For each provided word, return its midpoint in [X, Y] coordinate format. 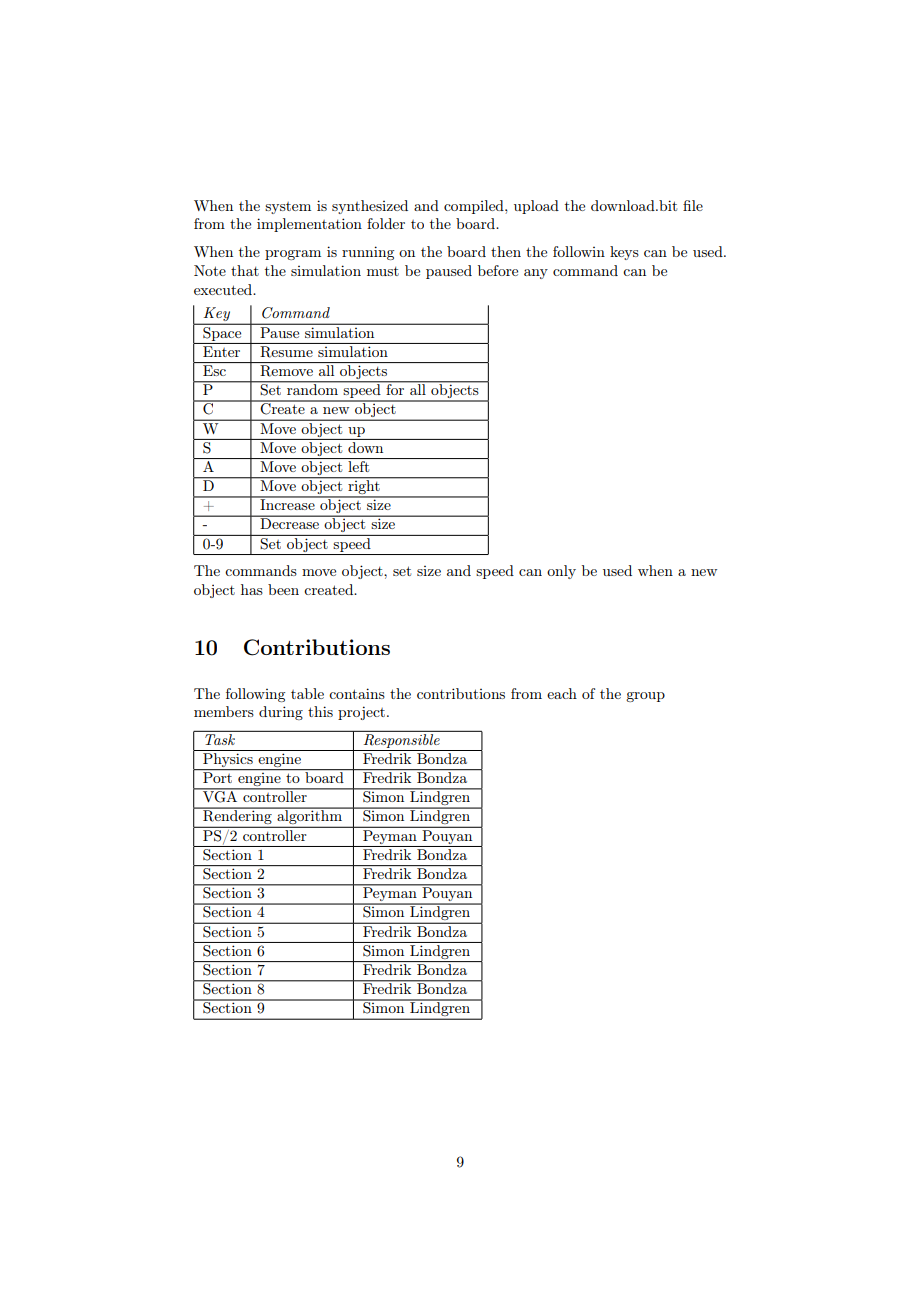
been [283, 589]
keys [624, 253]
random [313, 388]
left [359, 465]
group [645, 697]
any [536, 274]
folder [386, 223]
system [288, 208]
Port [217, 776]
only [561, 572]
